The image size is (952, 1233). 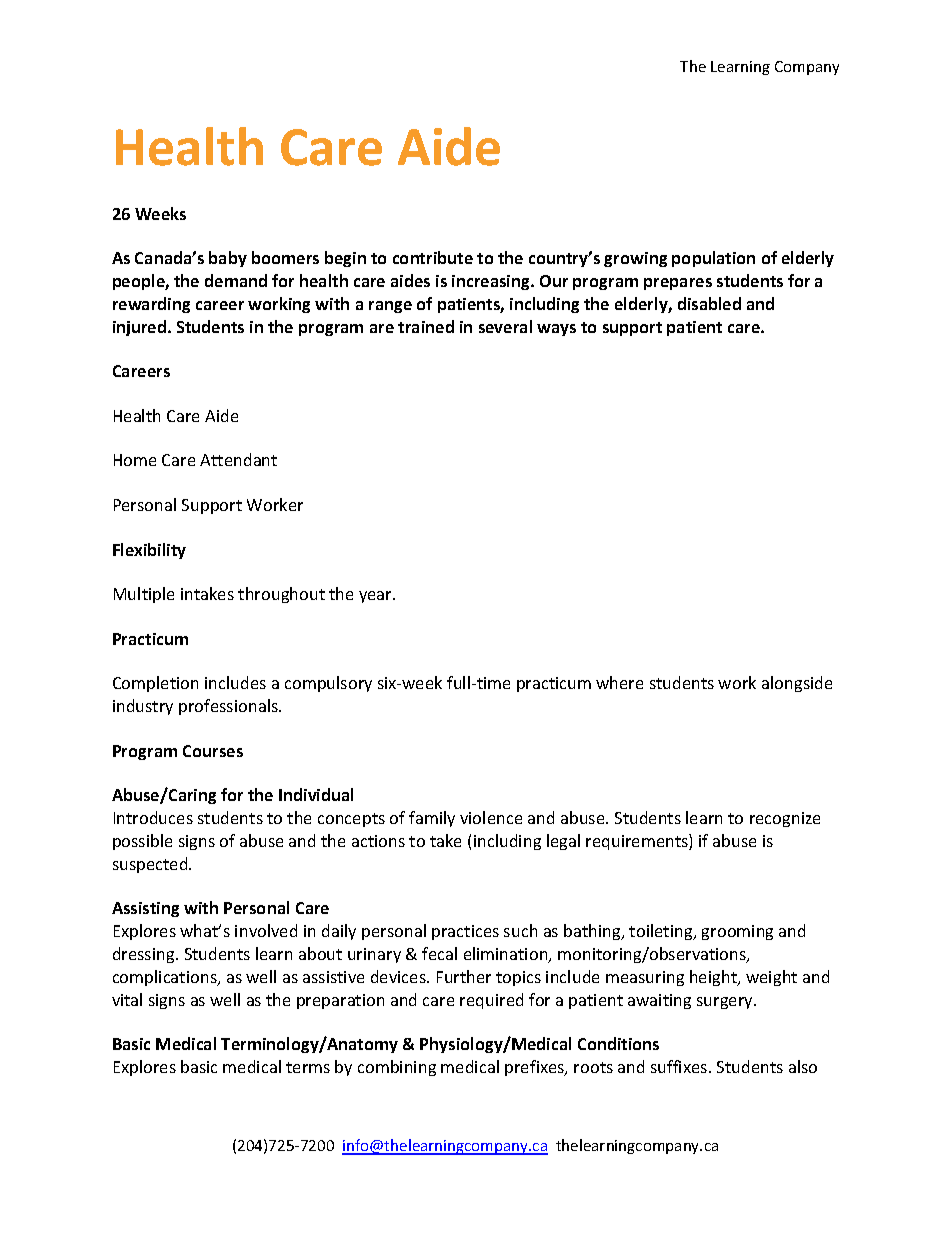 What do you see at coordinates (491, 1001) in the image?
I see `required` at bounding box center [491, 1001].
